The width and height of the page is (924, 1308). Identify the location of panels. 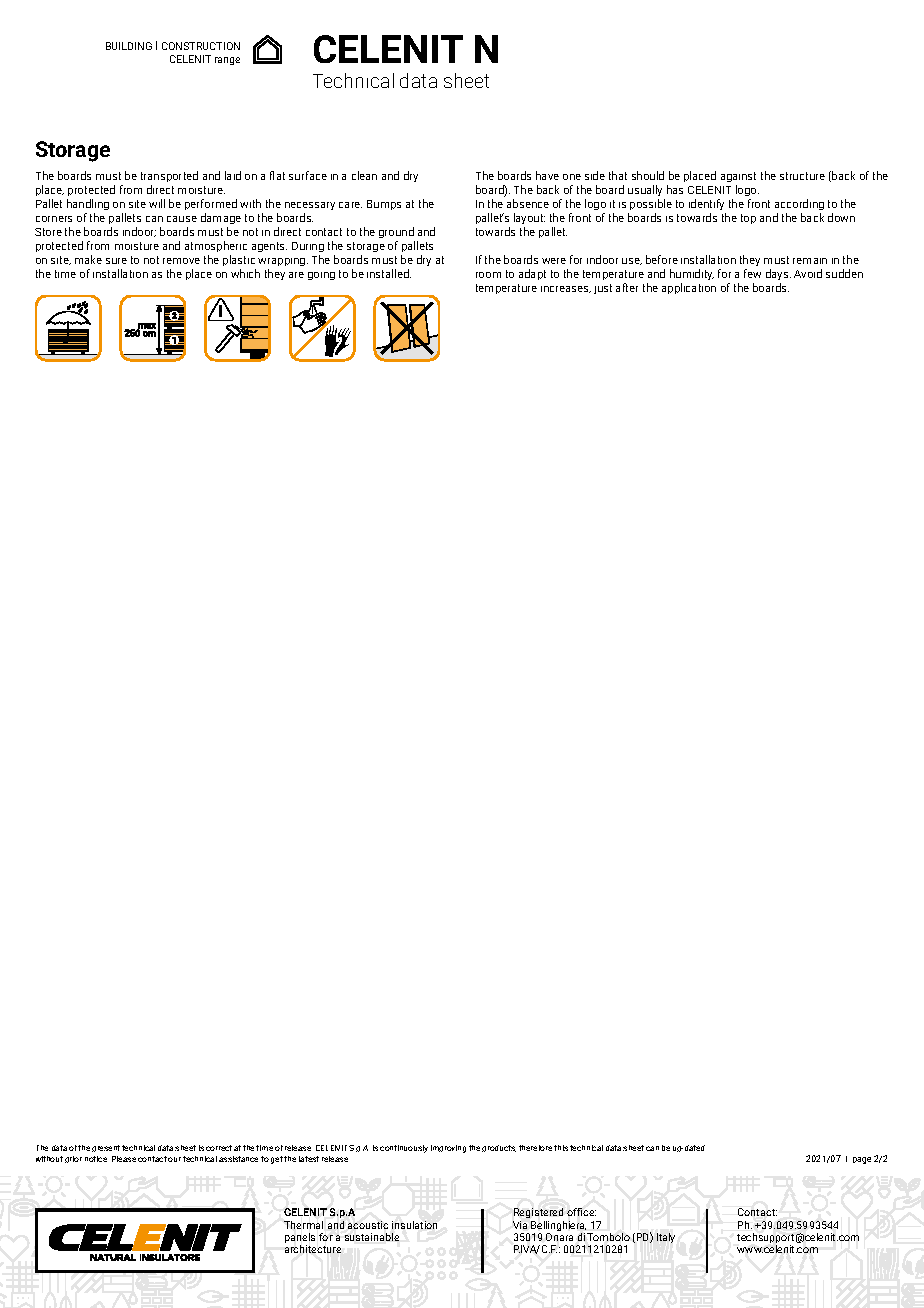
(300, 1239).
